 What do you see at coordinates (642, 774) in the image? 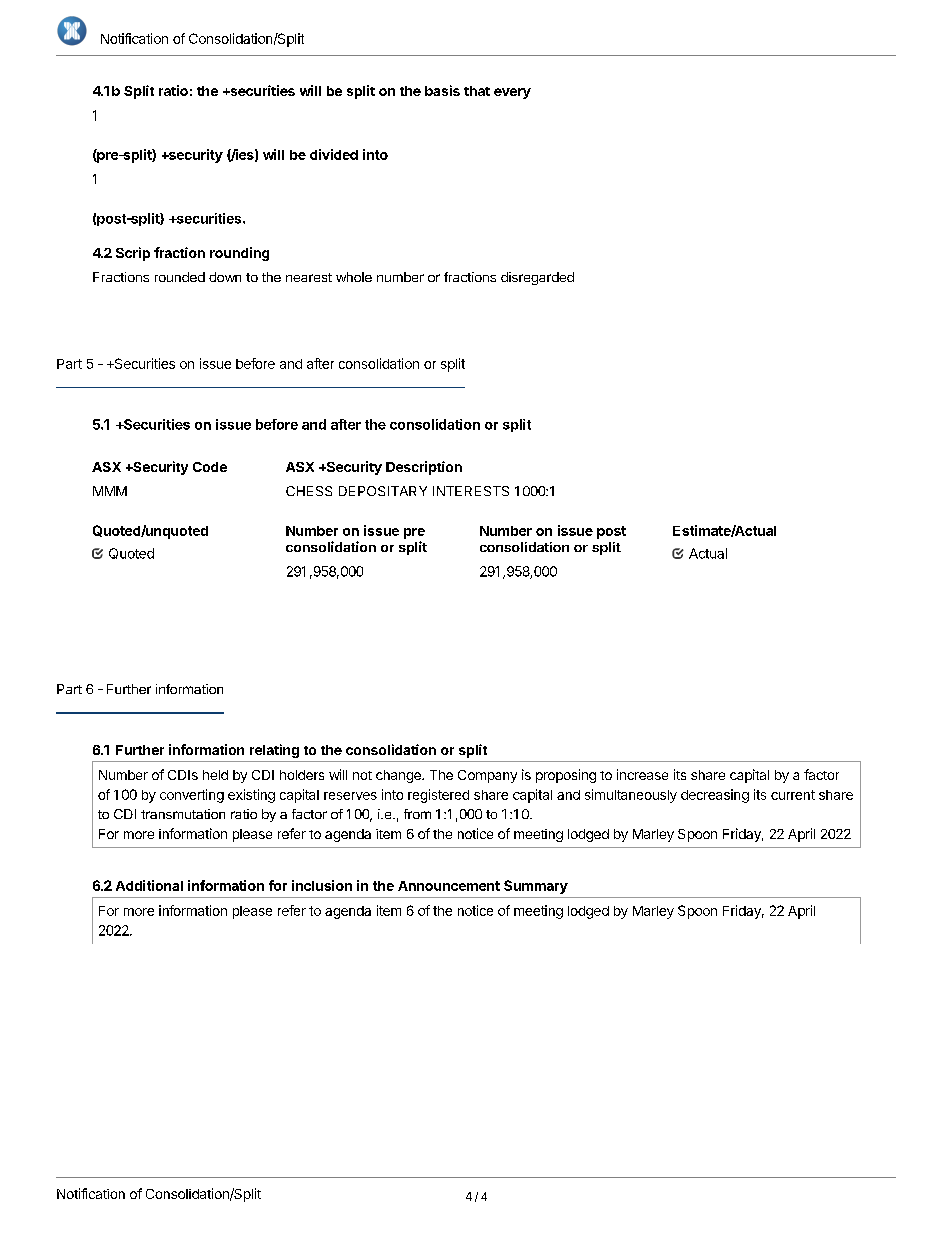
I see `increase` at bounding box center [642, 774].
